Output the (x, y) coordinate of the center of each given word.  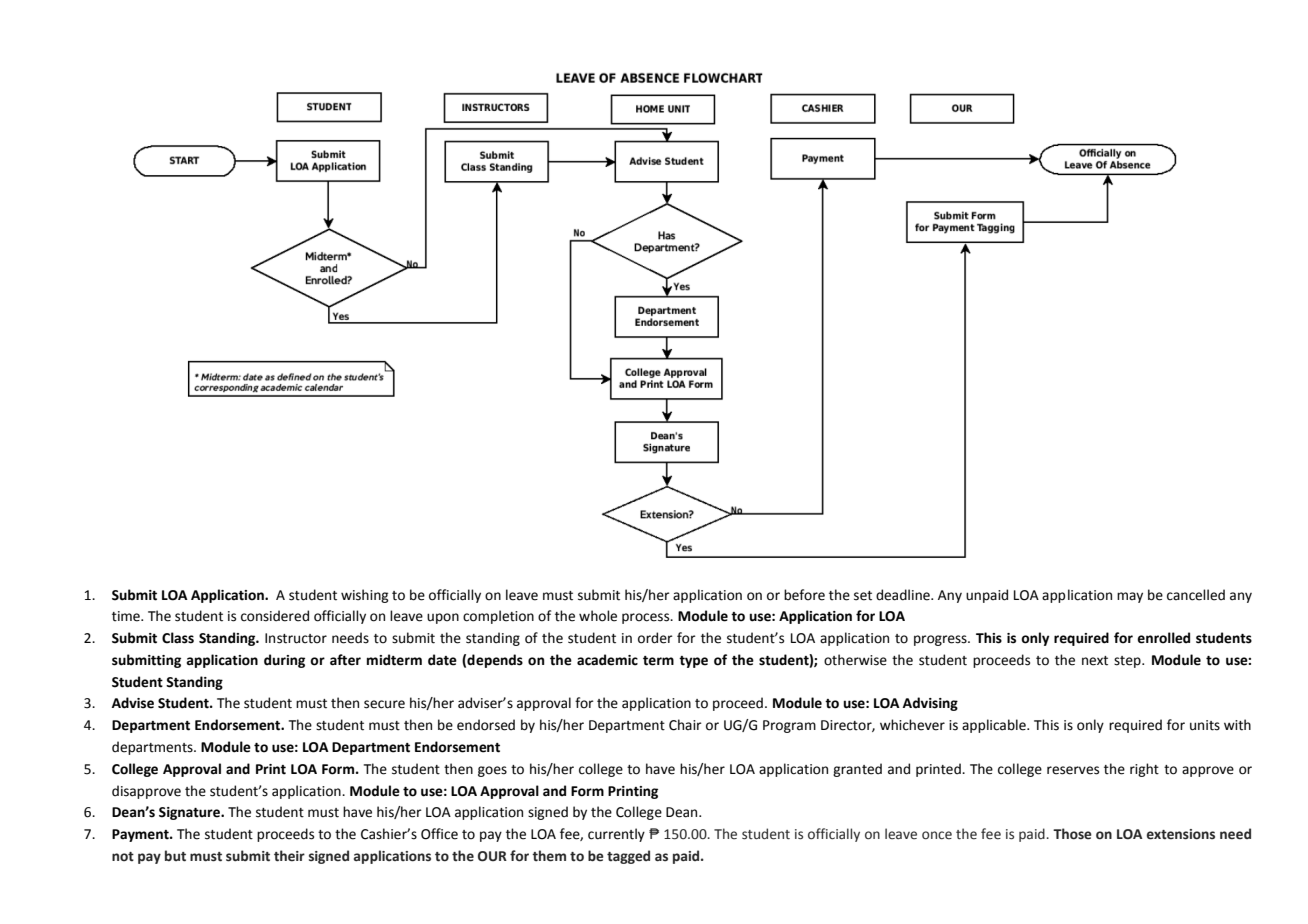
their (289, 856)
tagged (628, 857)
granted (857, 770)
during (284, 661)
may (1130, 597)
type (693, 662)
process (647, 618)
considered (275, 616)
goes (492, 771)
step (1128, 662)
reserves (1073, 770)
